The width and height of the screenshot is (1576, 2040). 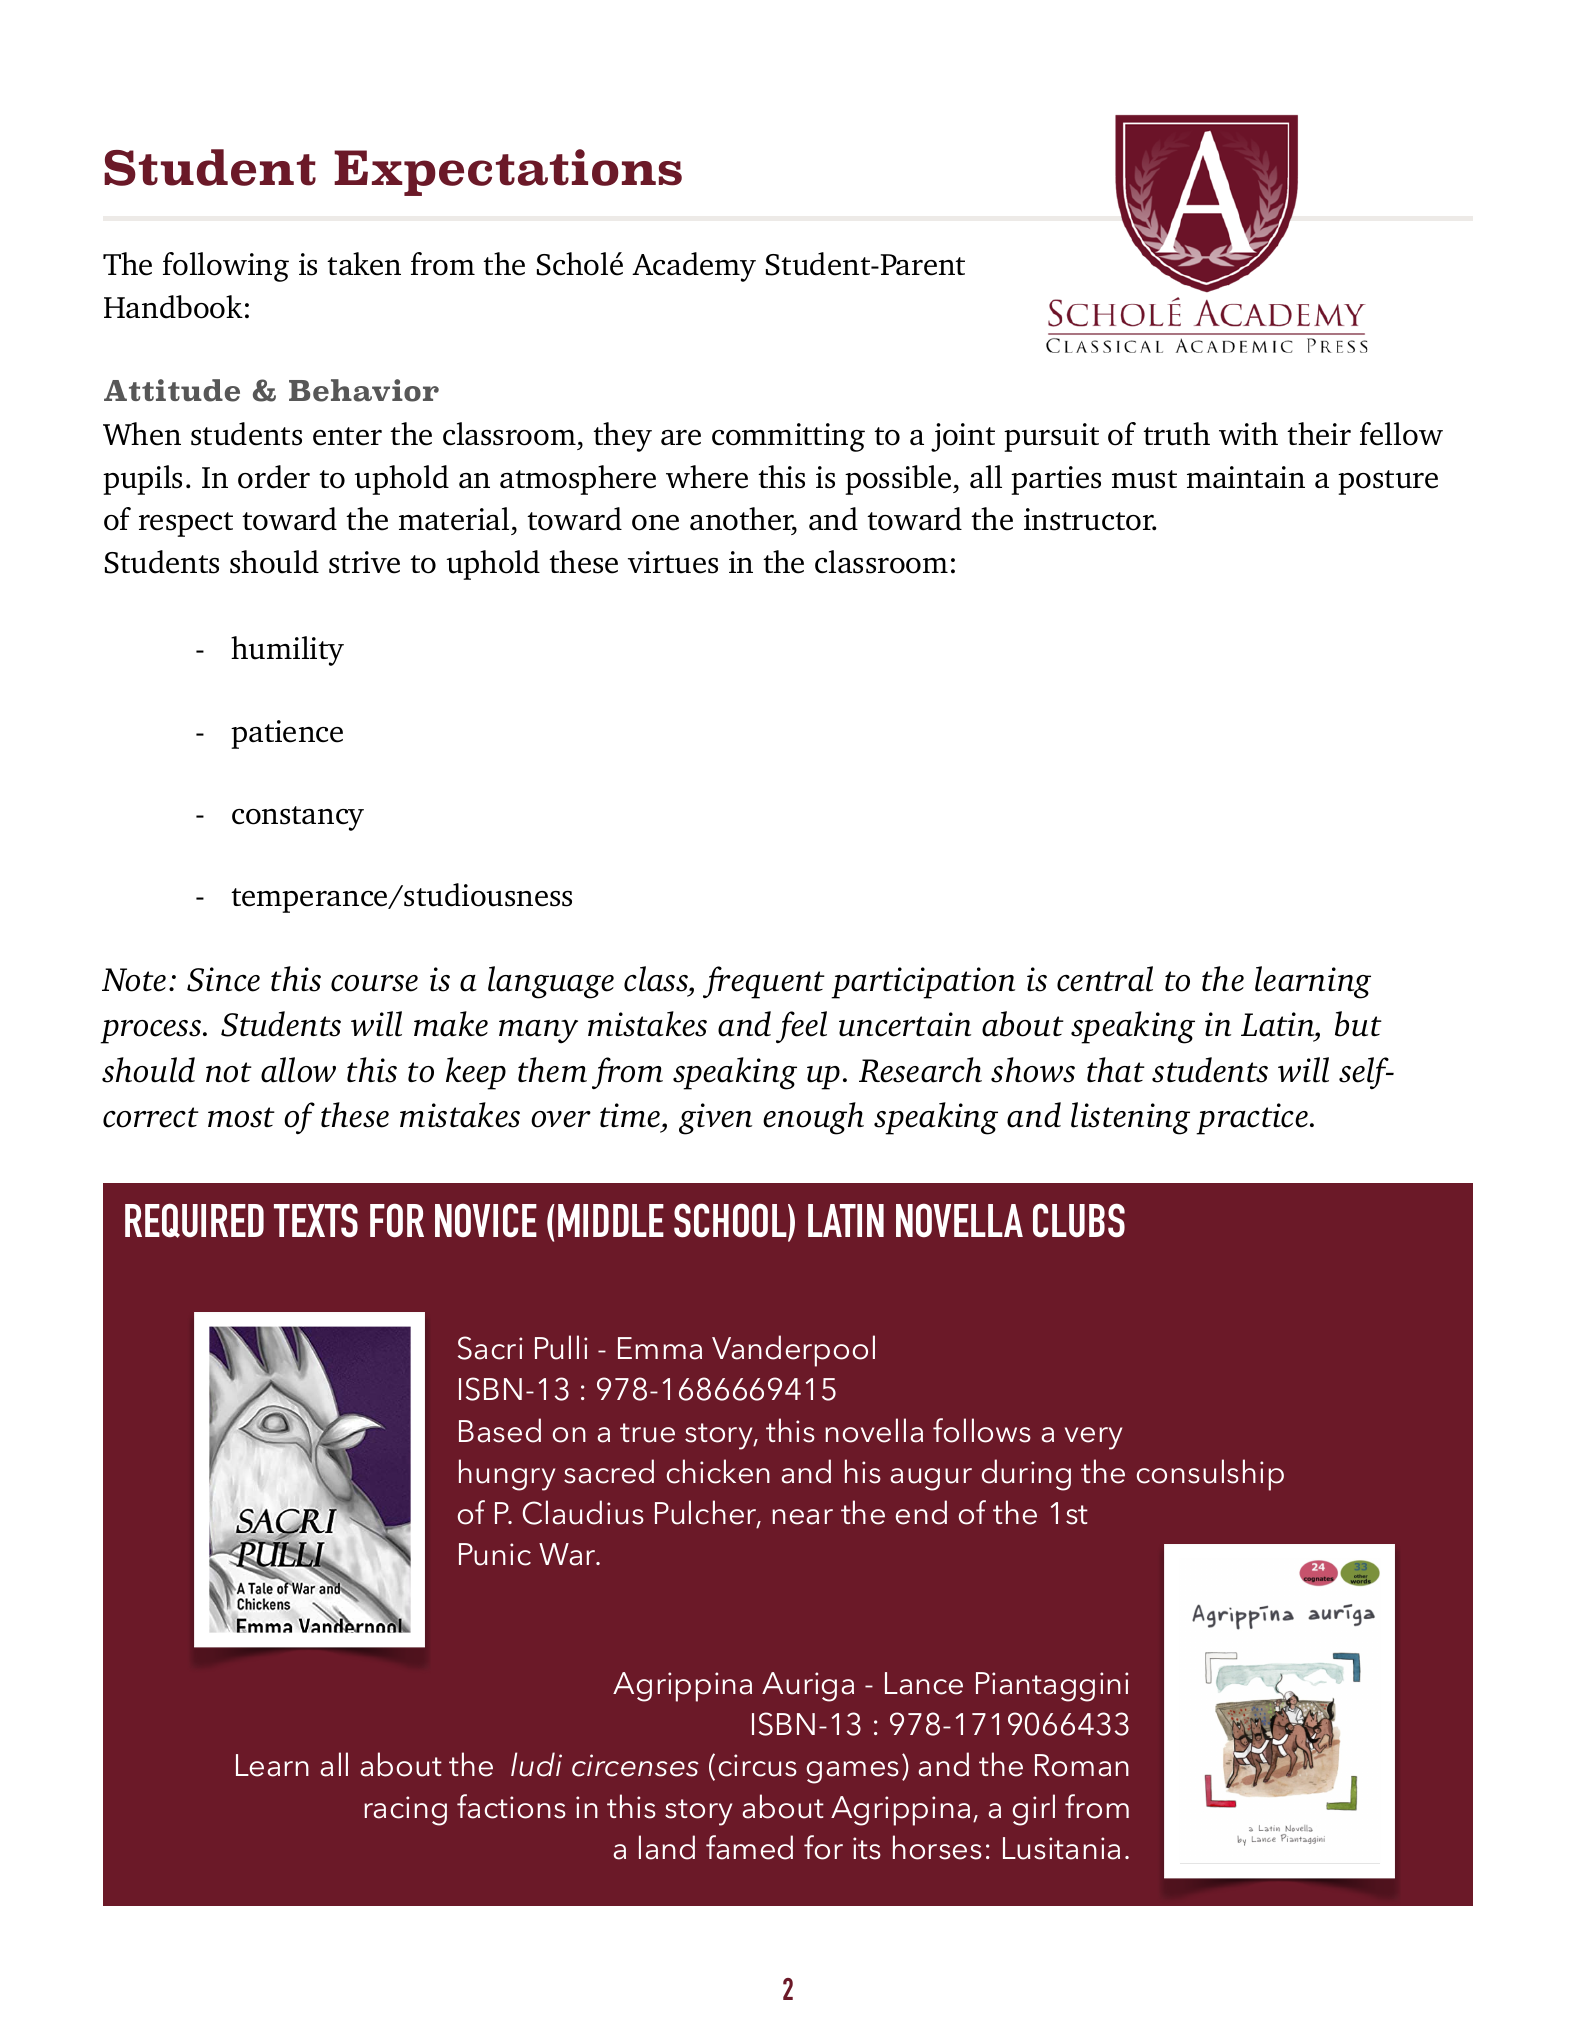 What do you see at coordinates (749, 1847) in the screenshot?
I see `famed` at bounding box center [749, 1847].
